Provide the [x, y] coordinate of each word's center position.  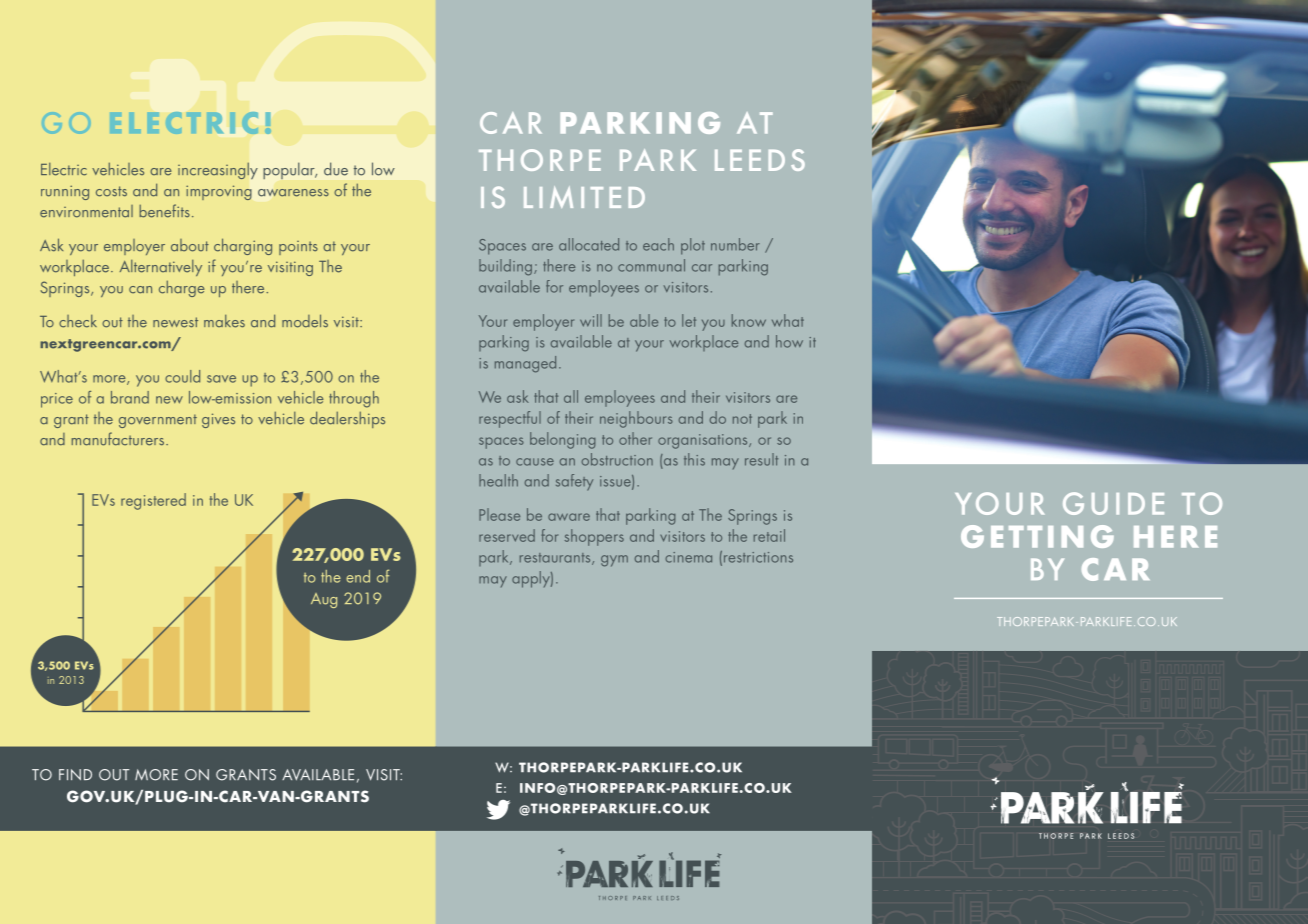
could [182, 376]
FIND [75, 774]
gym [614, 561]
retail [769, 535]
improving [218, 192]
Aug [324, 600]
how [789, 341]
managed [525, 364]
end [358, 576]
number [735, 244]
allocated [589, 244]
